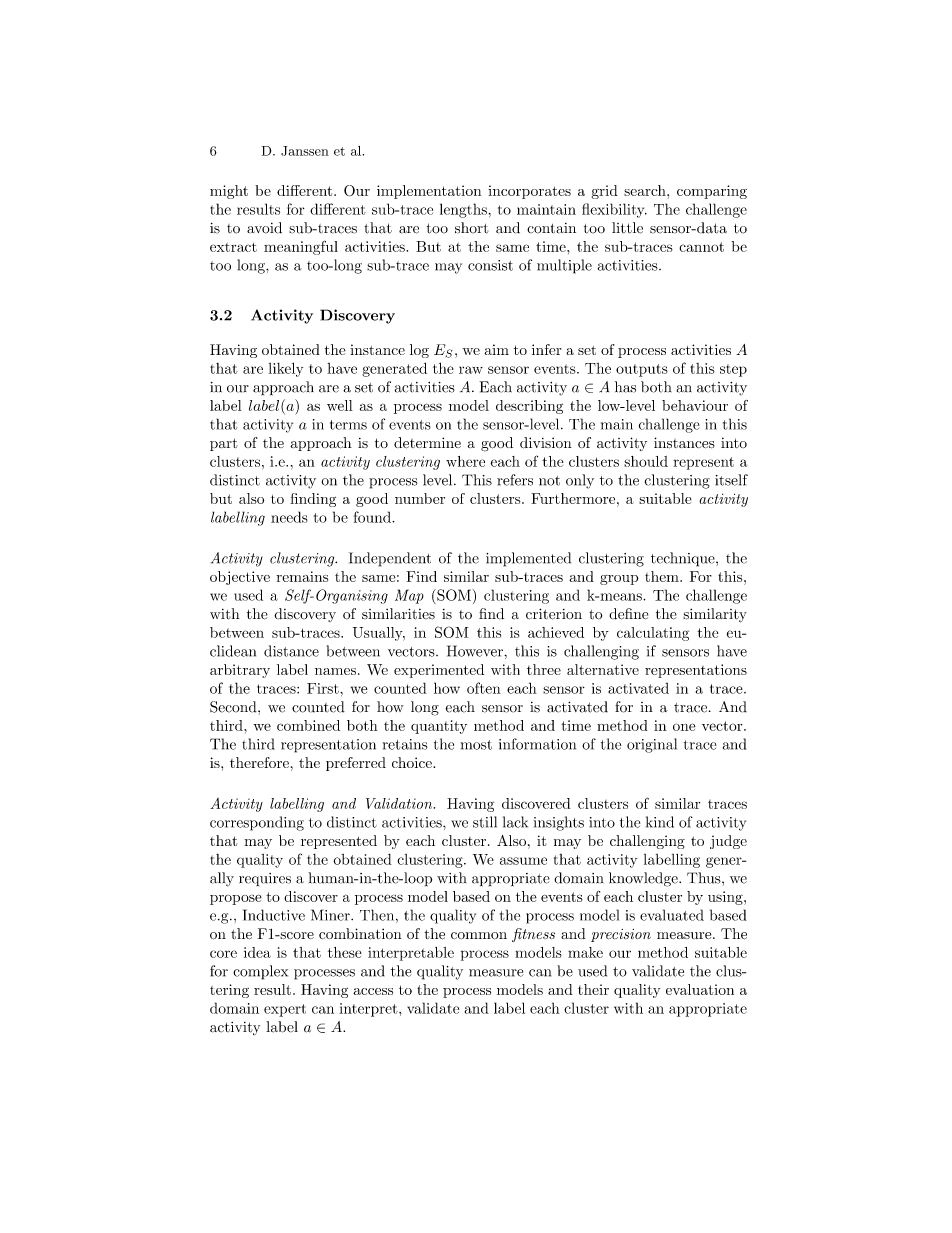 Image resolution: width=952 pixels, height=1233 pixels. Describe the element at coordinates (308, 725) in the page. I see `combined` at that location.
